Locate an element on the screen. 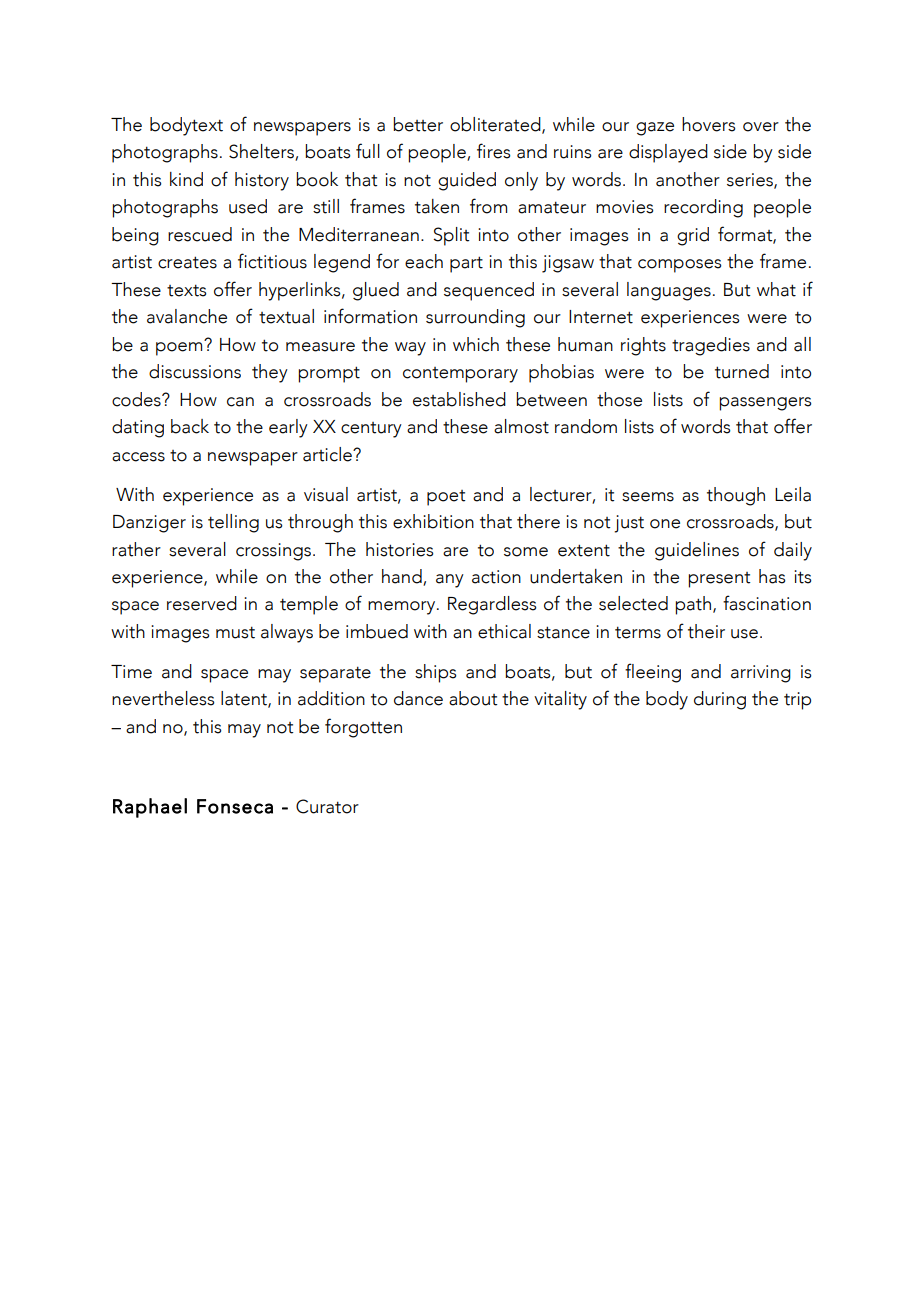  fires is located at coordinates (493, 151).
